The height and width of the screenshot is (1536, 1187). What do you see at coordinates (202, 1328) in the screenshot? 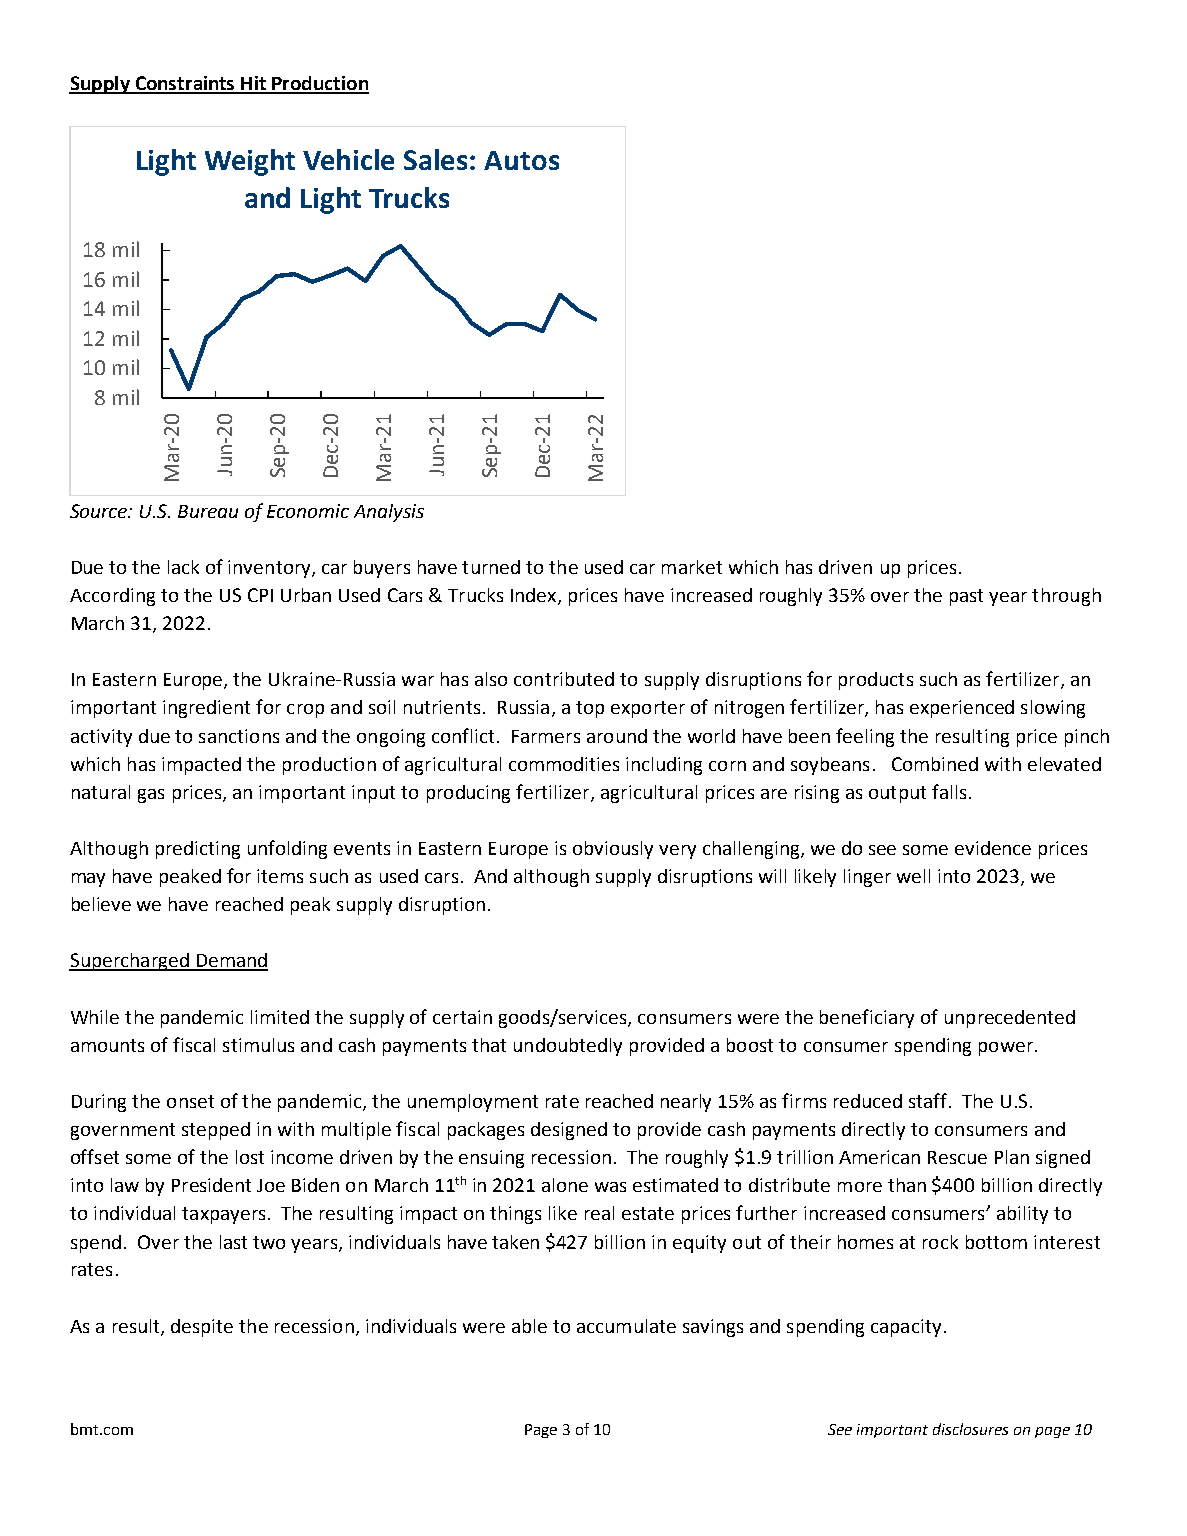
I see `despite` at bounding box center [202, 1328].
